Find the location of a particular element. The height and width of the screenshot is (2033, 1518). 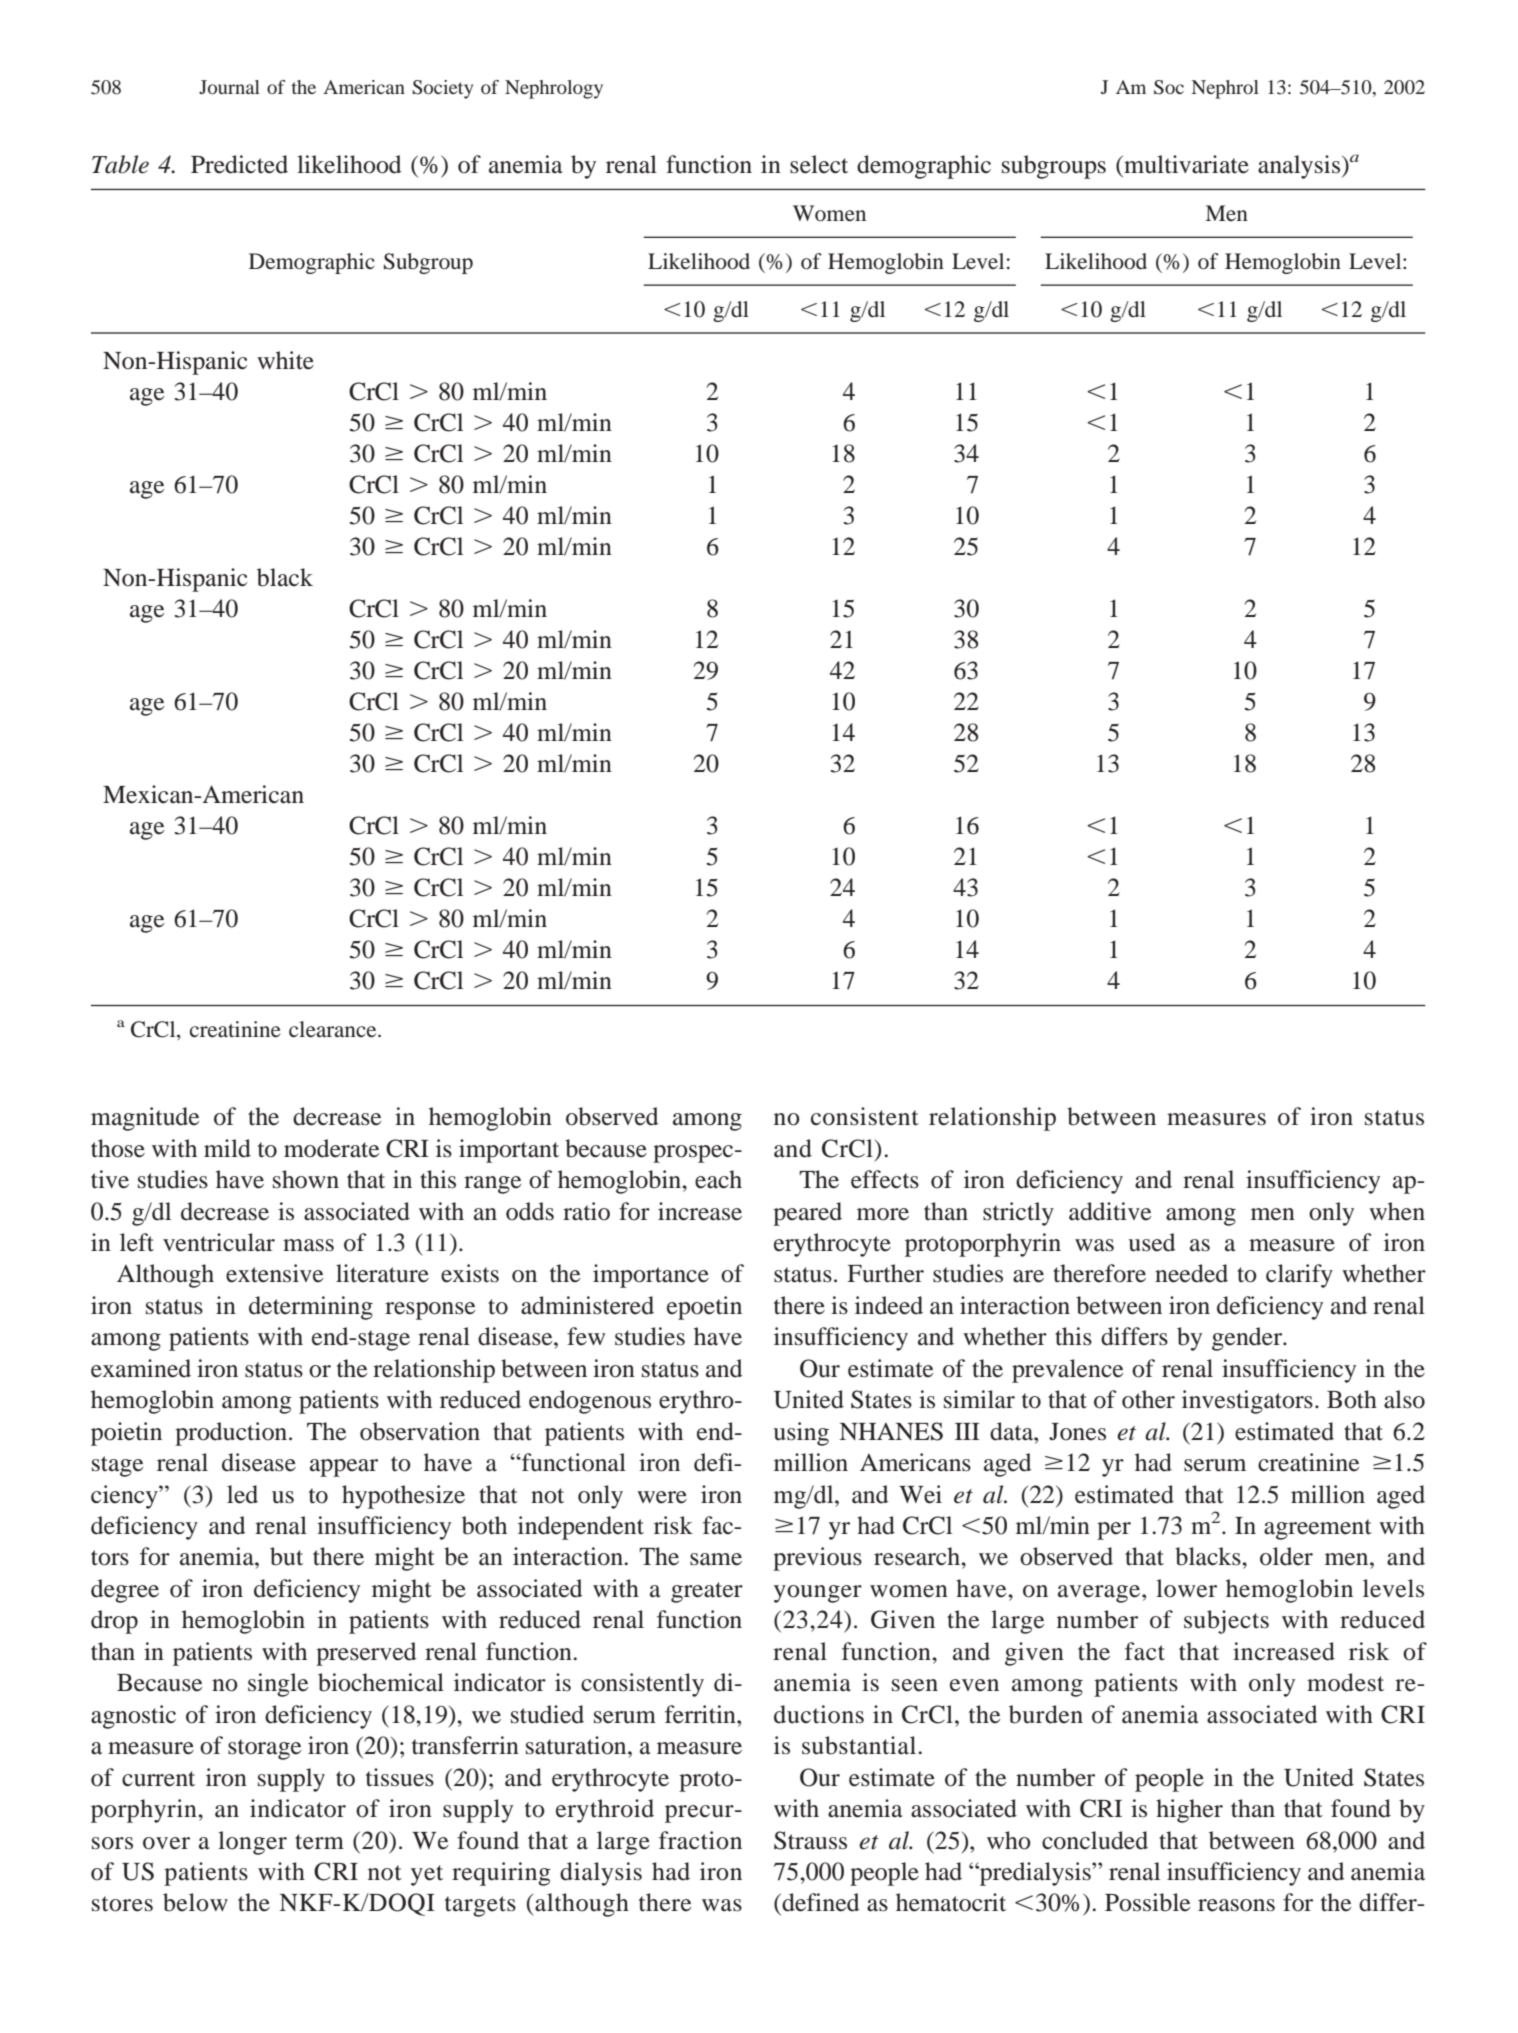

when is located at coordinates (1397, 1211).
